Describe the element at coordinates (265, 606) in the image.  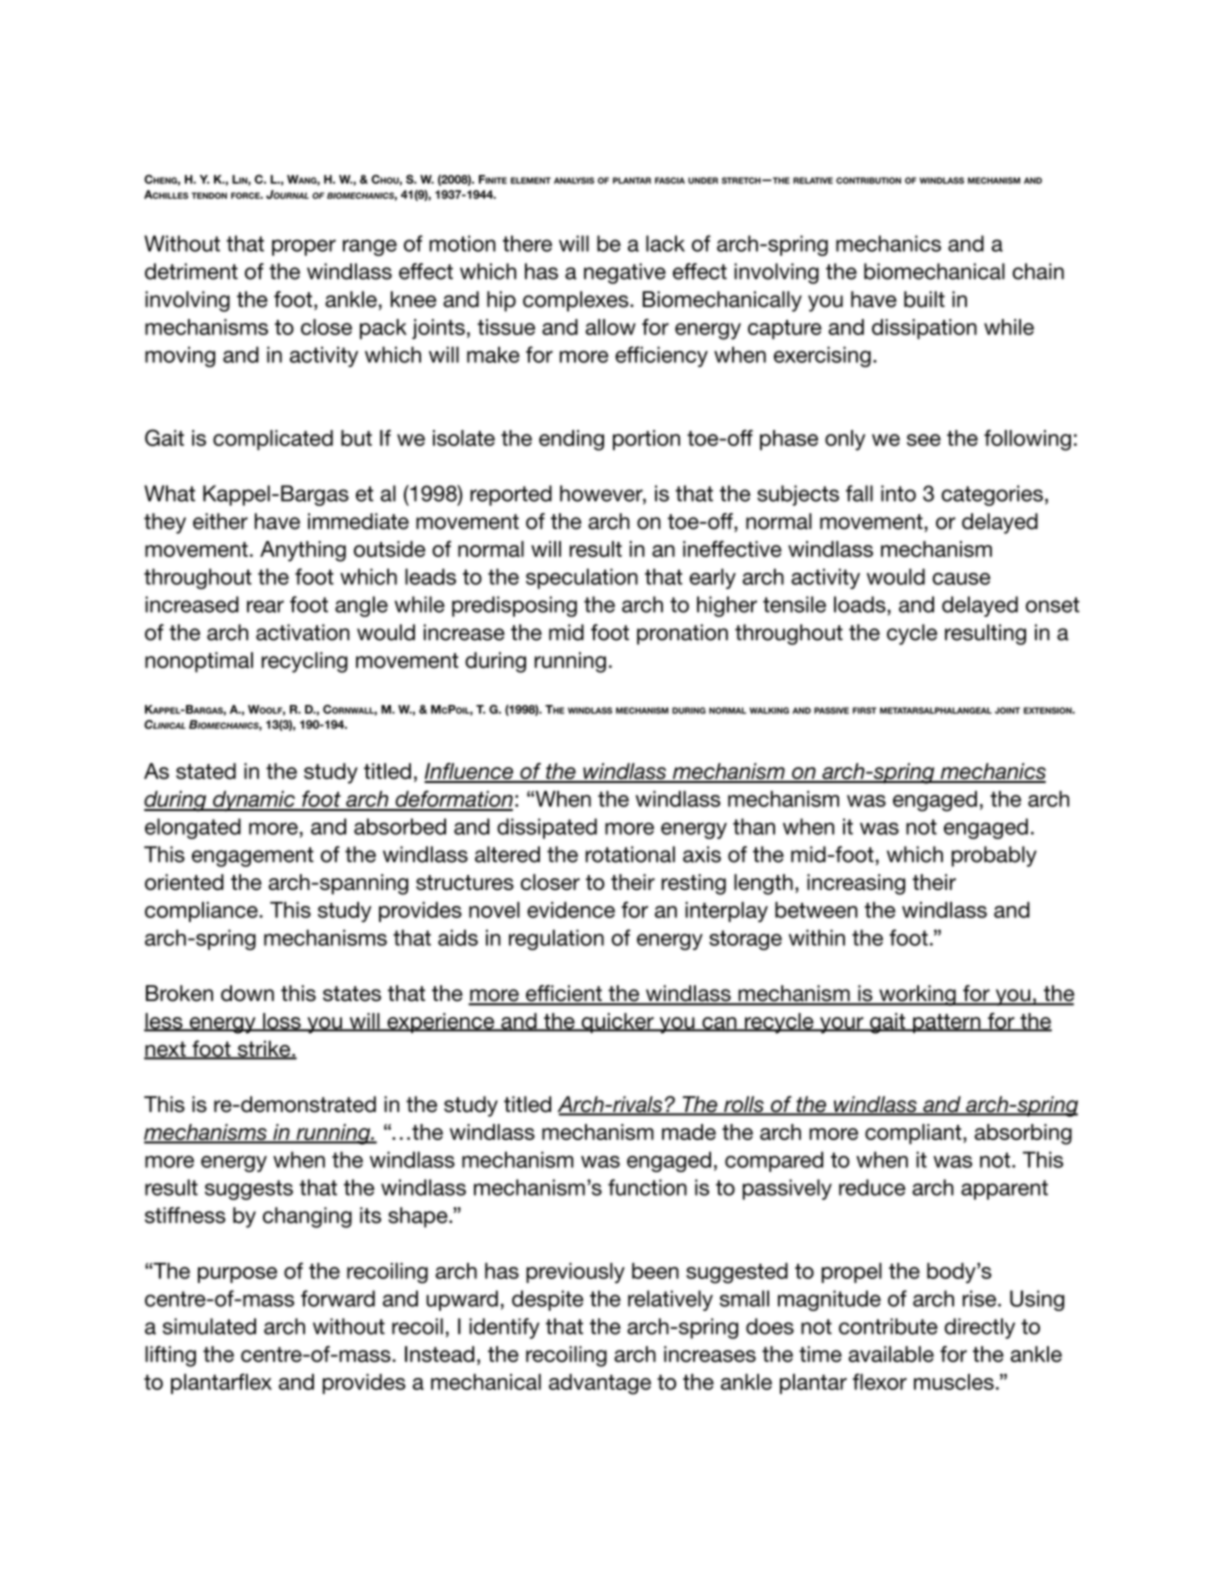
I see `rear` at that location.
